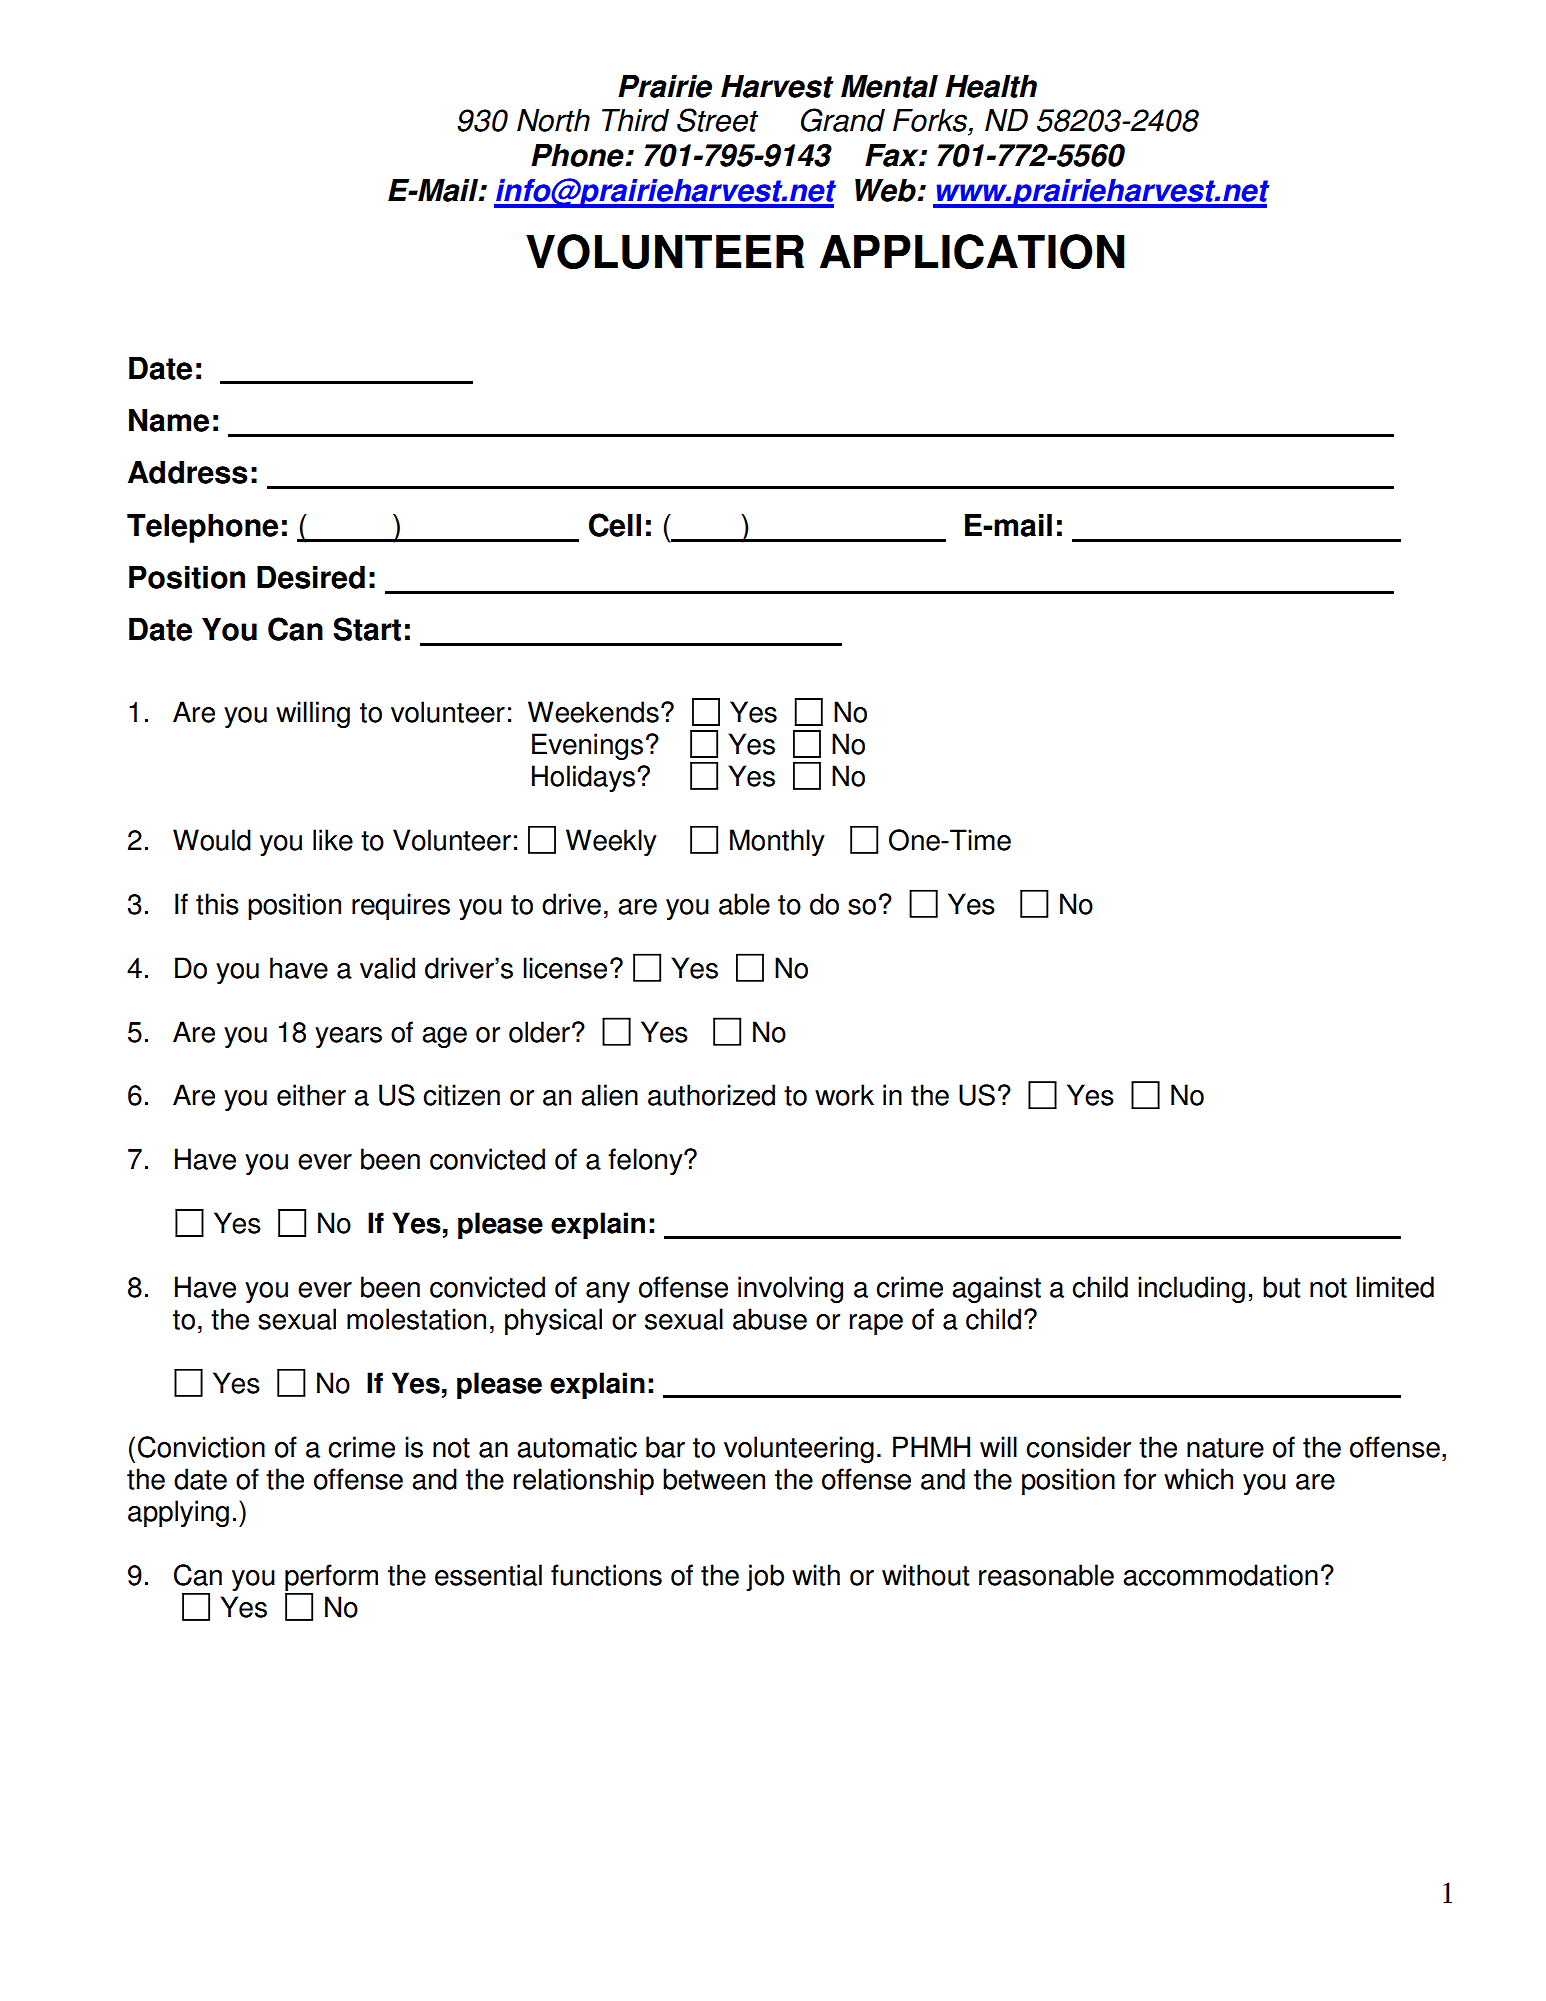  What do you see at coordinates (553, 120) in the page?
I see `North` at bounding box center [553, 120].
